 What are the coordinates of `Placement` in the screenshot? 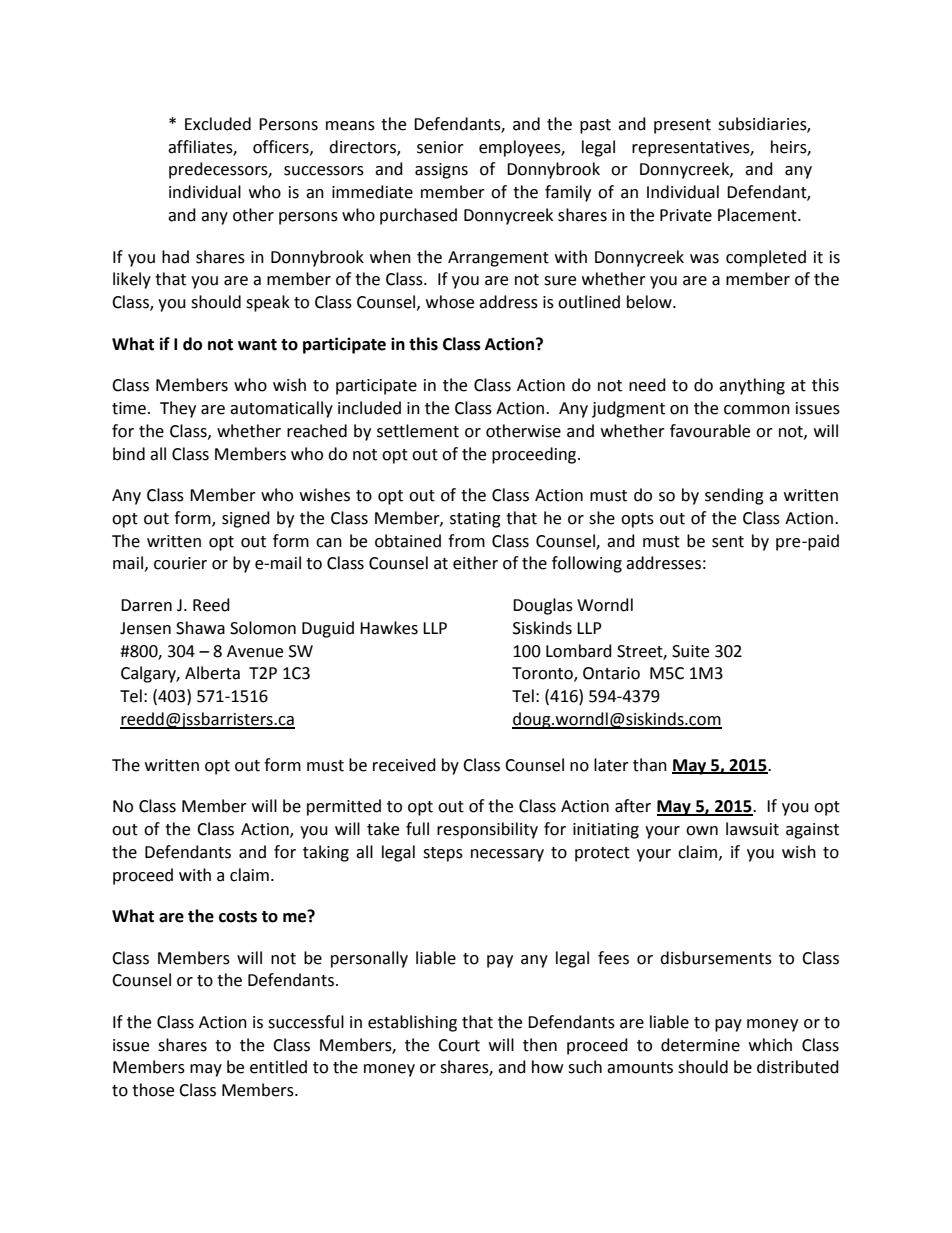 It's located at (758, 215).
